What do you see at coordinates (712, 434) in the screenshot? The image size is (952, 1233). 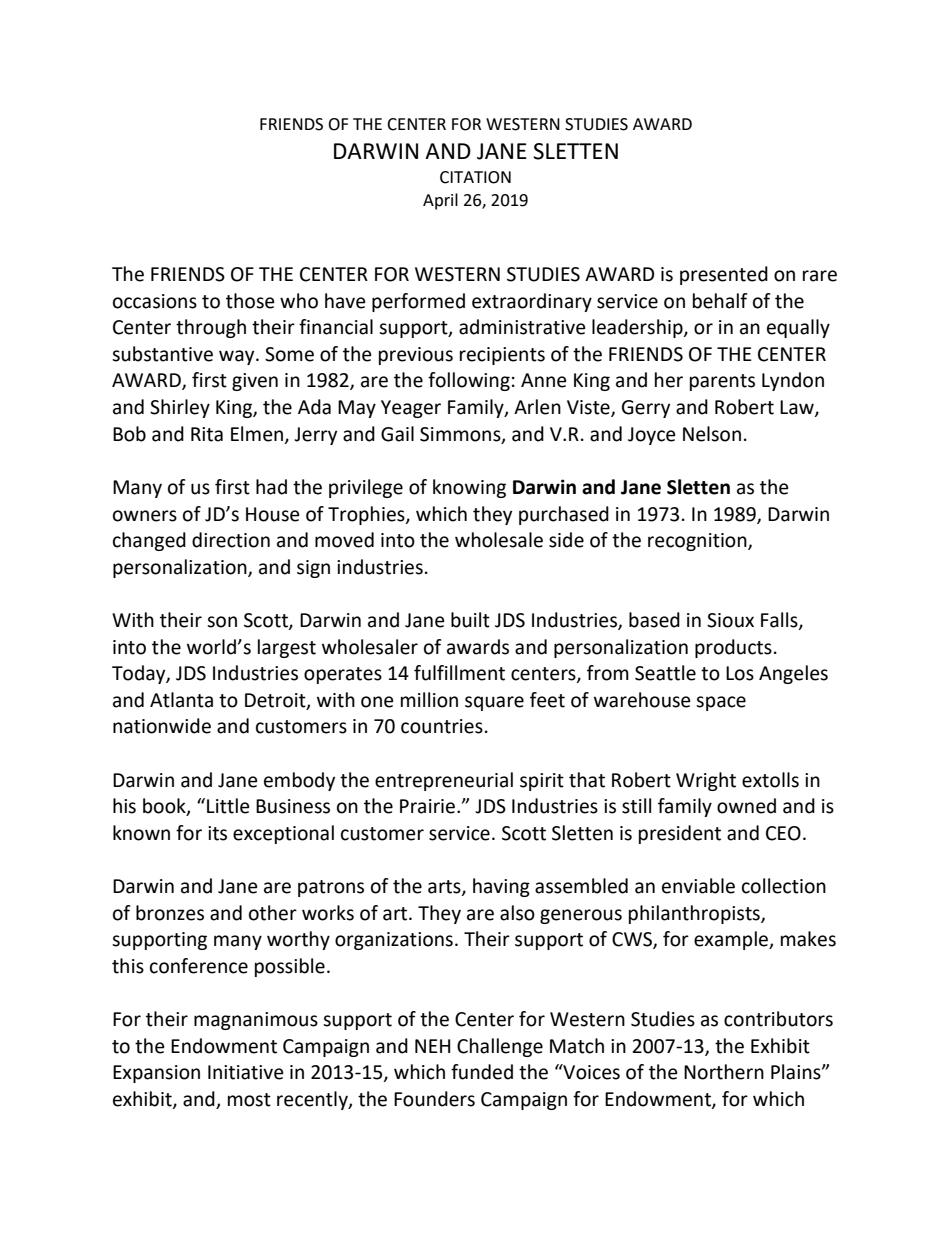 I see `Nelson` at bounding box center [712, 434].
